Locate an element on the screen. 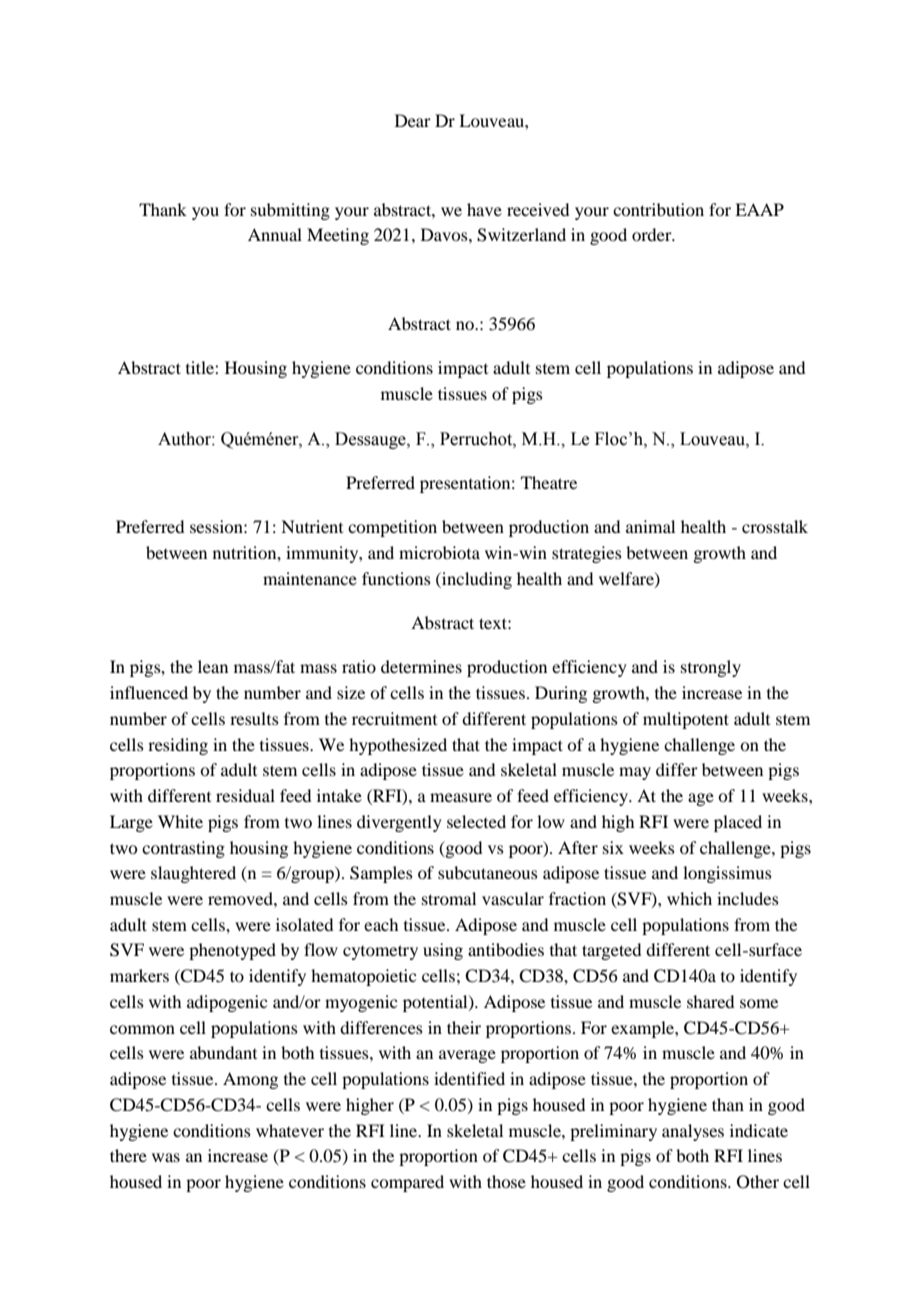  strongly is located at coordinates (711, 668).
